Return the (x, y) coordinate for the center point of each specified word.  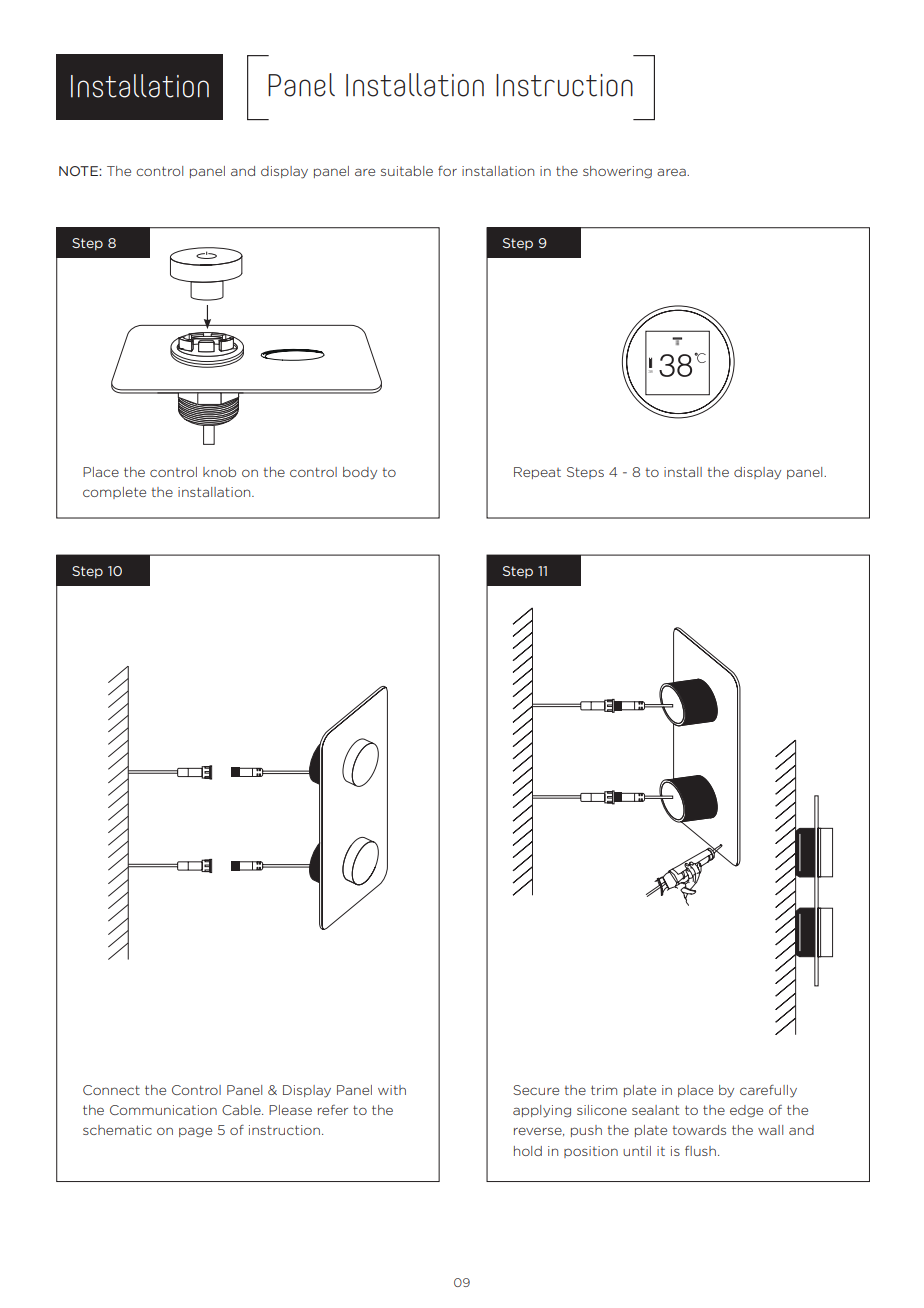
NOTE (79, 171)
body (360, 473)
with (392, 1090)
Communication (163, 1110)
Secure (536, 1090)
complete (114, 493)
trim (604, 1090)
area (672, 172)
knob (219, 472)
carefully (768, 1091)
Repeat (537, 473)
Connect (111, 1090)
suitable (407, 171)
